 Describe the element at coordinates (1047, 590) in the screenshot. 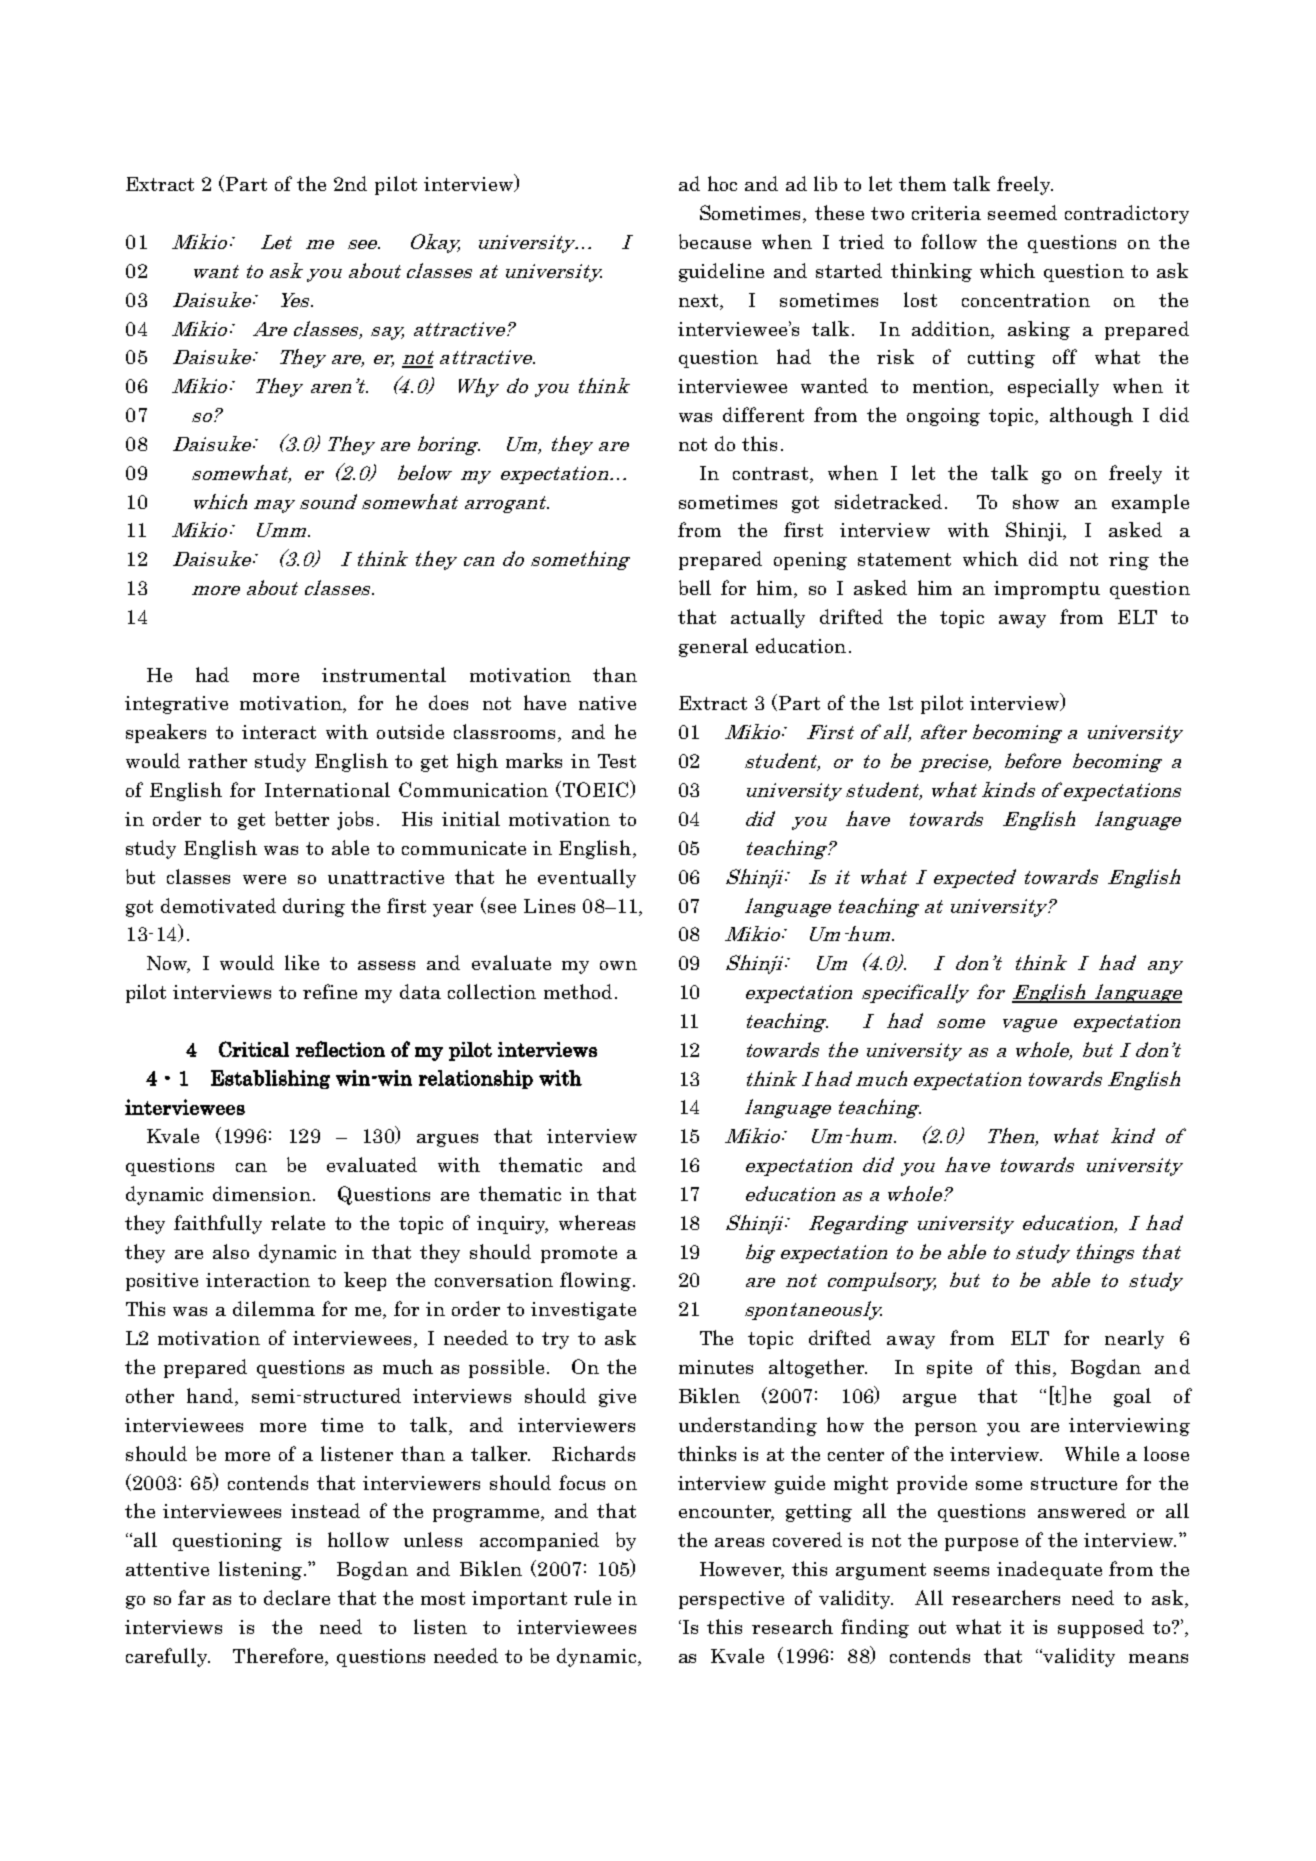

I see `impromptu` at that location.
